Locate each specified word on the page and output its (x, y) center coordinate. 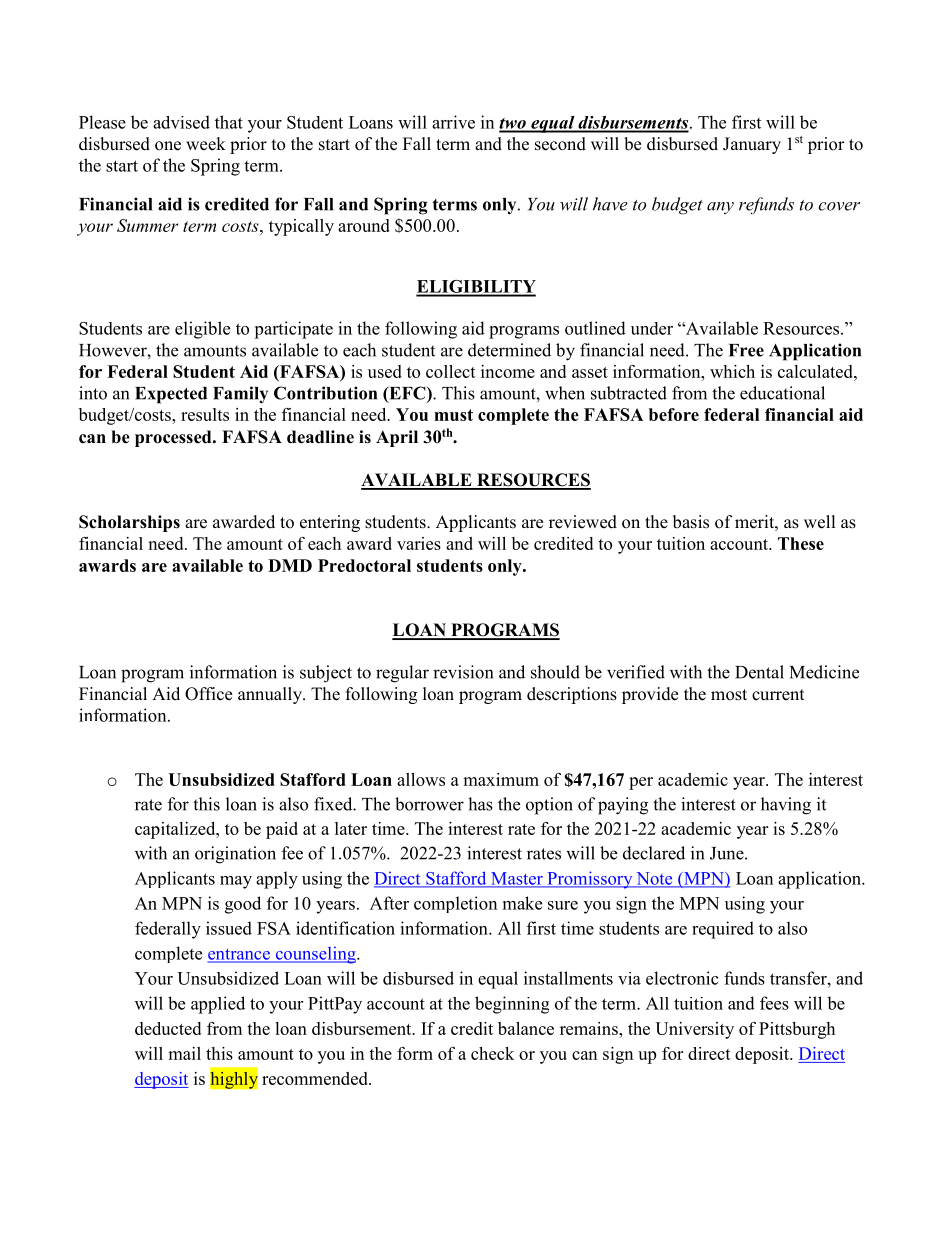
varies (419, 543)
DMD (290, 565)
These (801, 543)
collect (451, 371)
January (752, 145)
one (168, 146)
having (786, 806)
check (492, 1053)
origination (235, 855)
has (480, 804)
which (732, 371)
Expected (171, 395)
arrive (453, 122)
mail (184, 1053)
